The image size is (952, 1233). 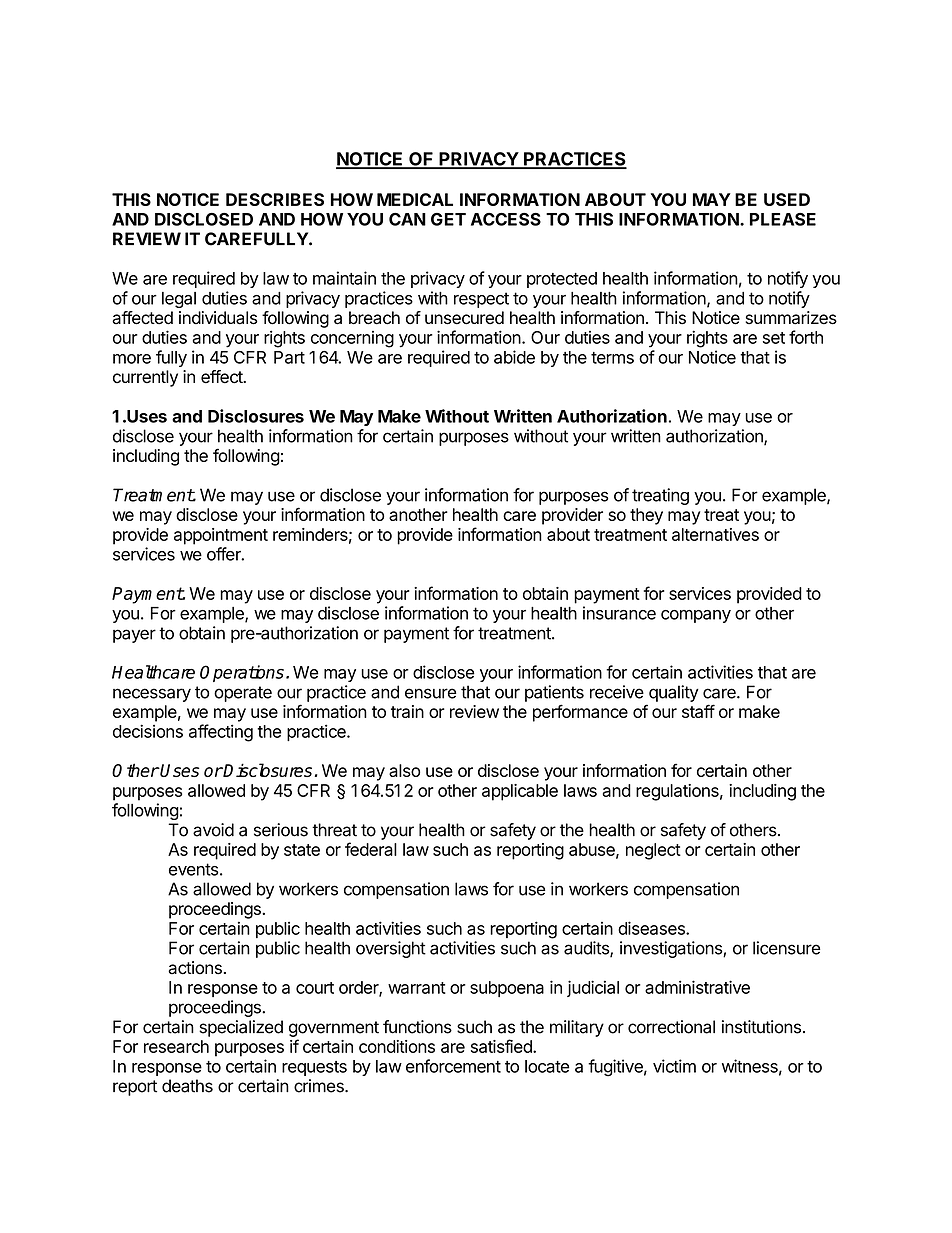 What do you see at coordinates (275, 199) in the page?
I see `DESCRIBES` at bounding box center [275, 199].
